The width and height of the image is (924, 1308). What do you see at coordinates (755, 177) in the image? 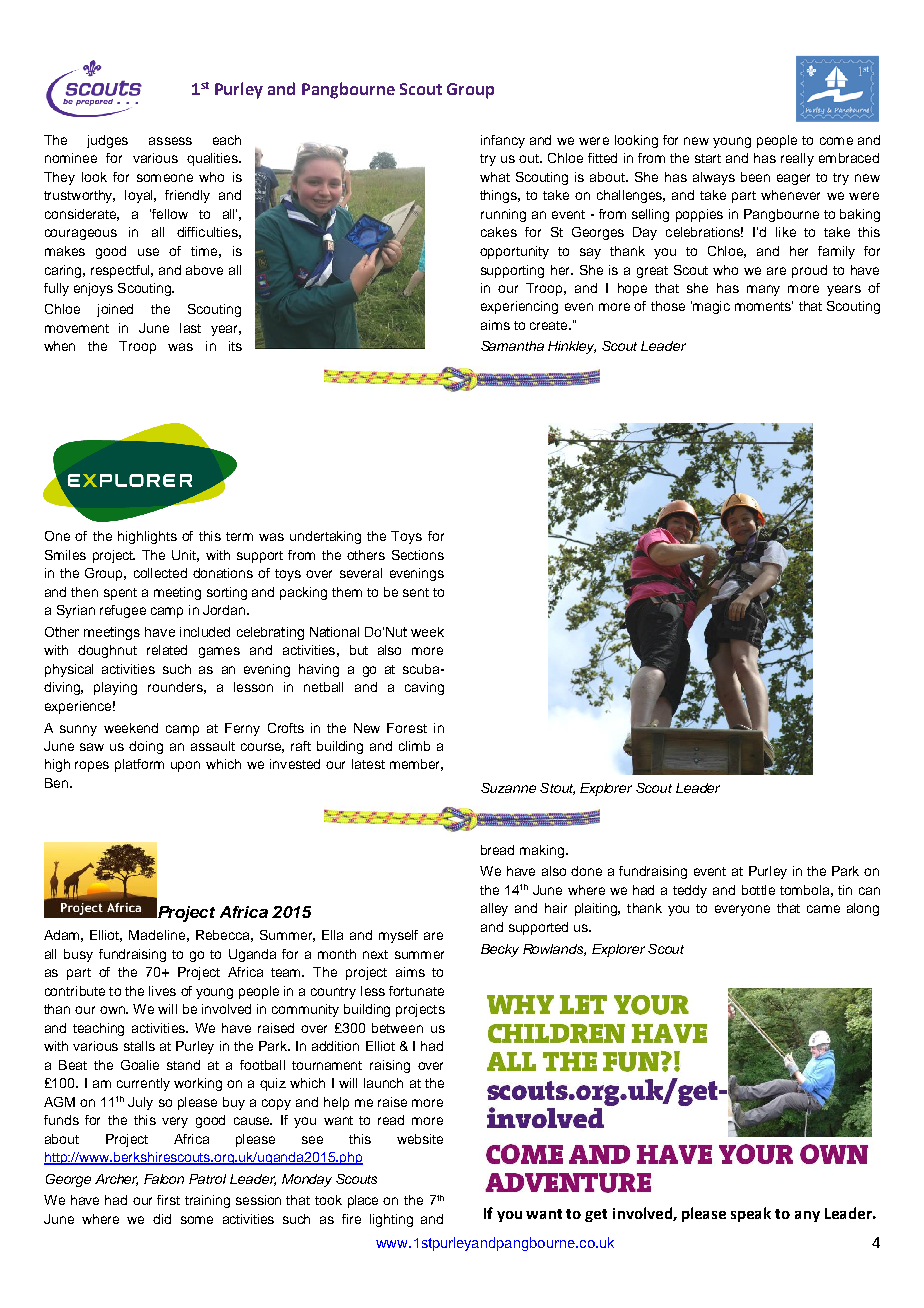
I see `been` at bounding box center [755, 177].
